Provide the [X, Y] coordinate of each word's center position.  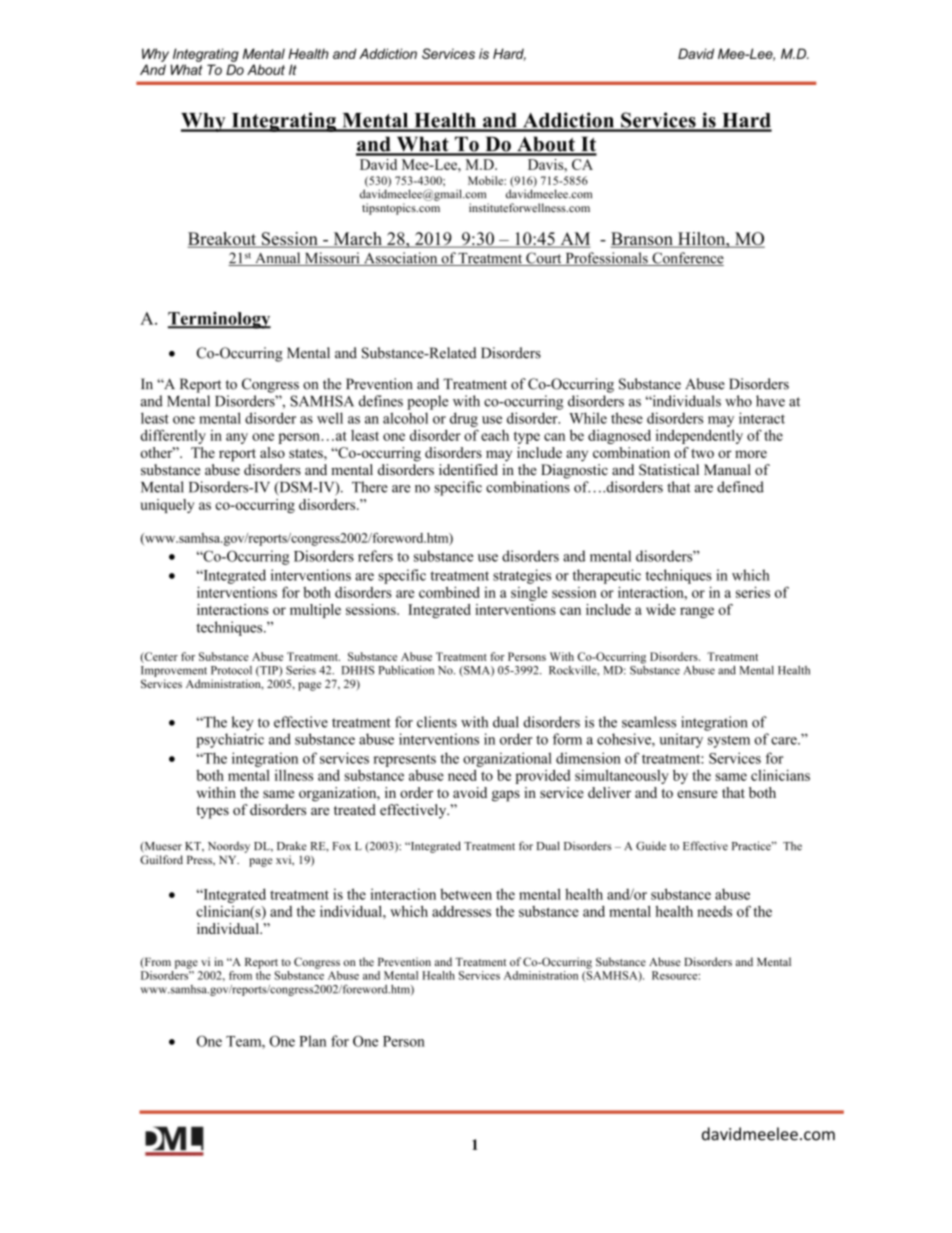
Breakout [223, 240]
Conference [687, 259]
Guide [651, 846]
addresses [461, 911]
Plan [313, 1041]
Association [401, 259]
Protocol [231, 670]
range [697, 612]
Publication [406, 670]
